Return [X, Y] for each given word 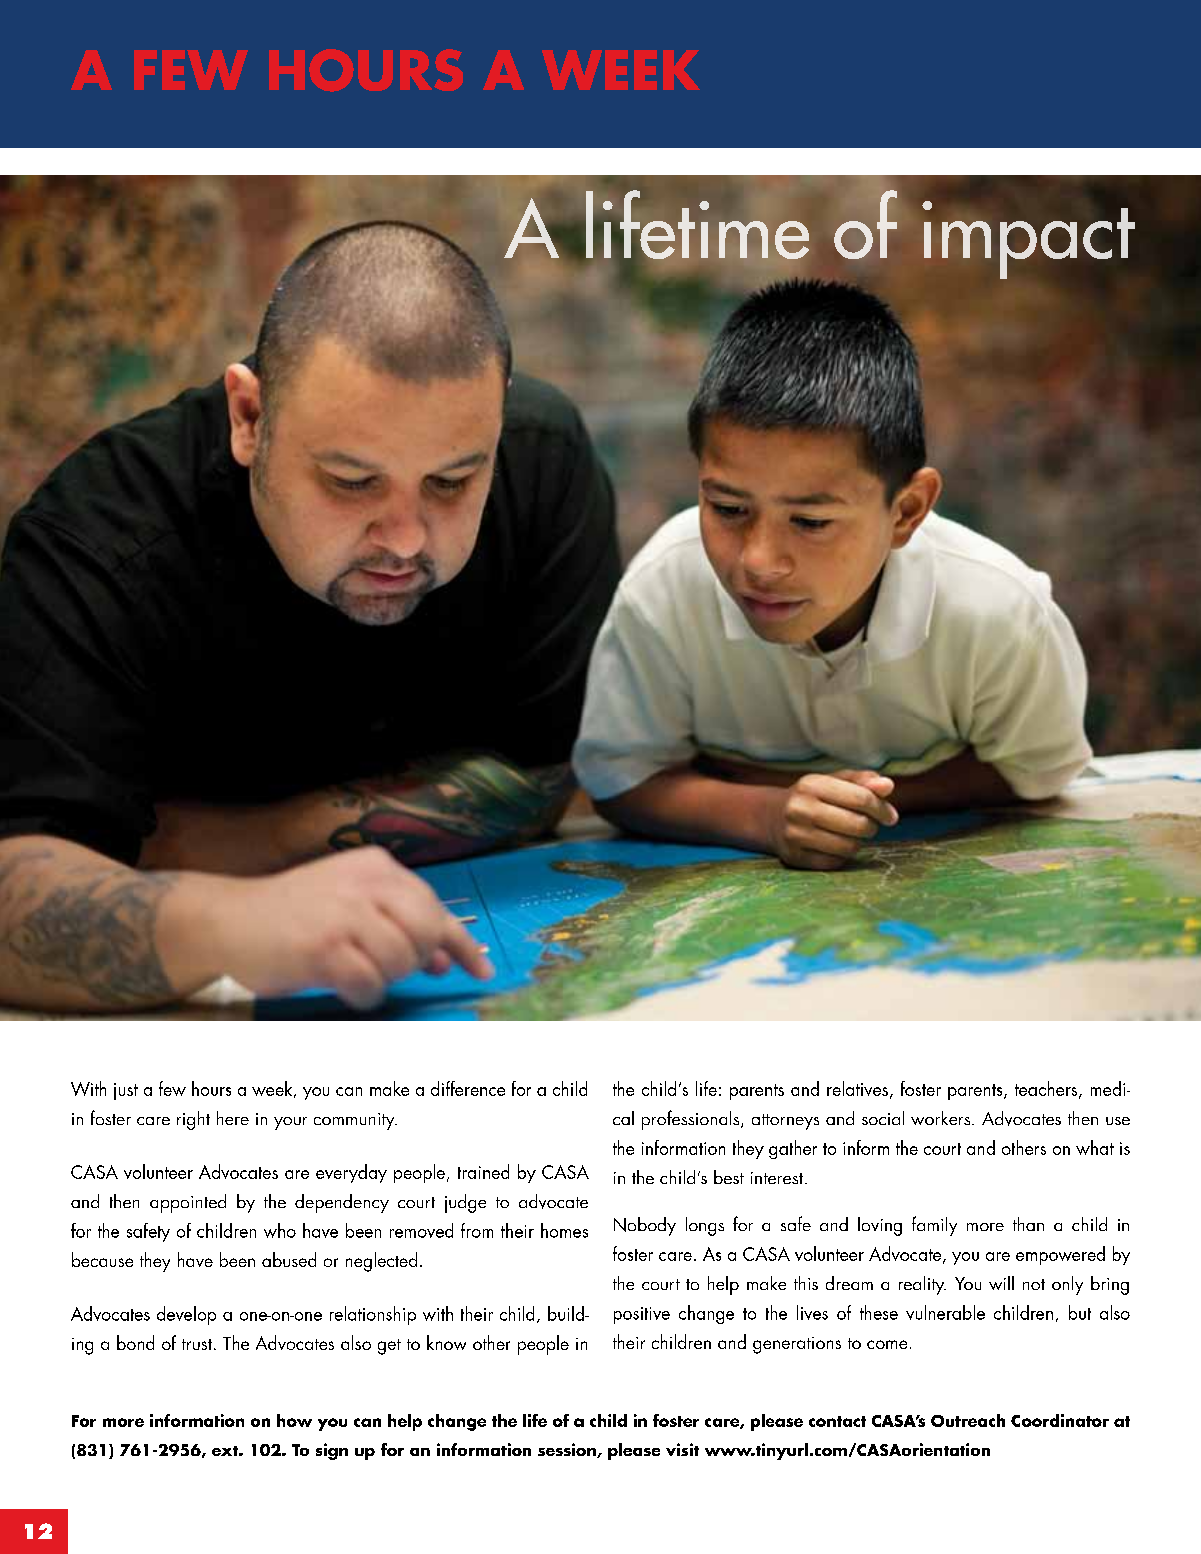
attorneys [785, 1122]
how [294, 1420]
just [126, 1091]
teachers [1047, 1090]
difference [468, 1088]
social [883, 1118]
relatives [857, 1088]
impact [1028, 240]
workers [942, 1118]
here [233, 1118]
